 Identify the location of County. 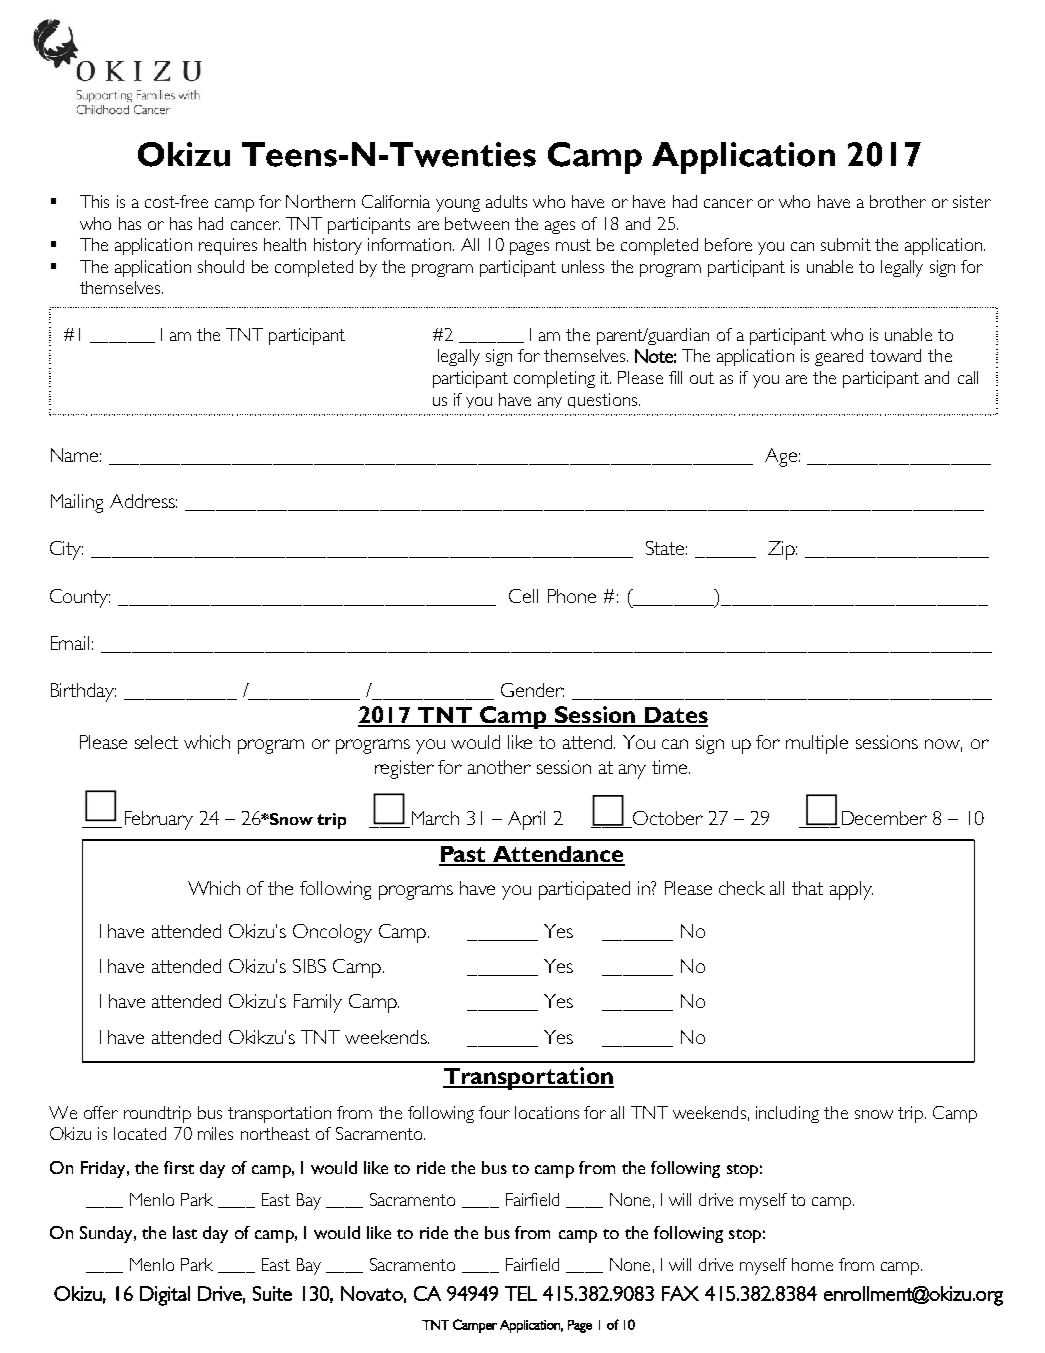
(80, 598).
